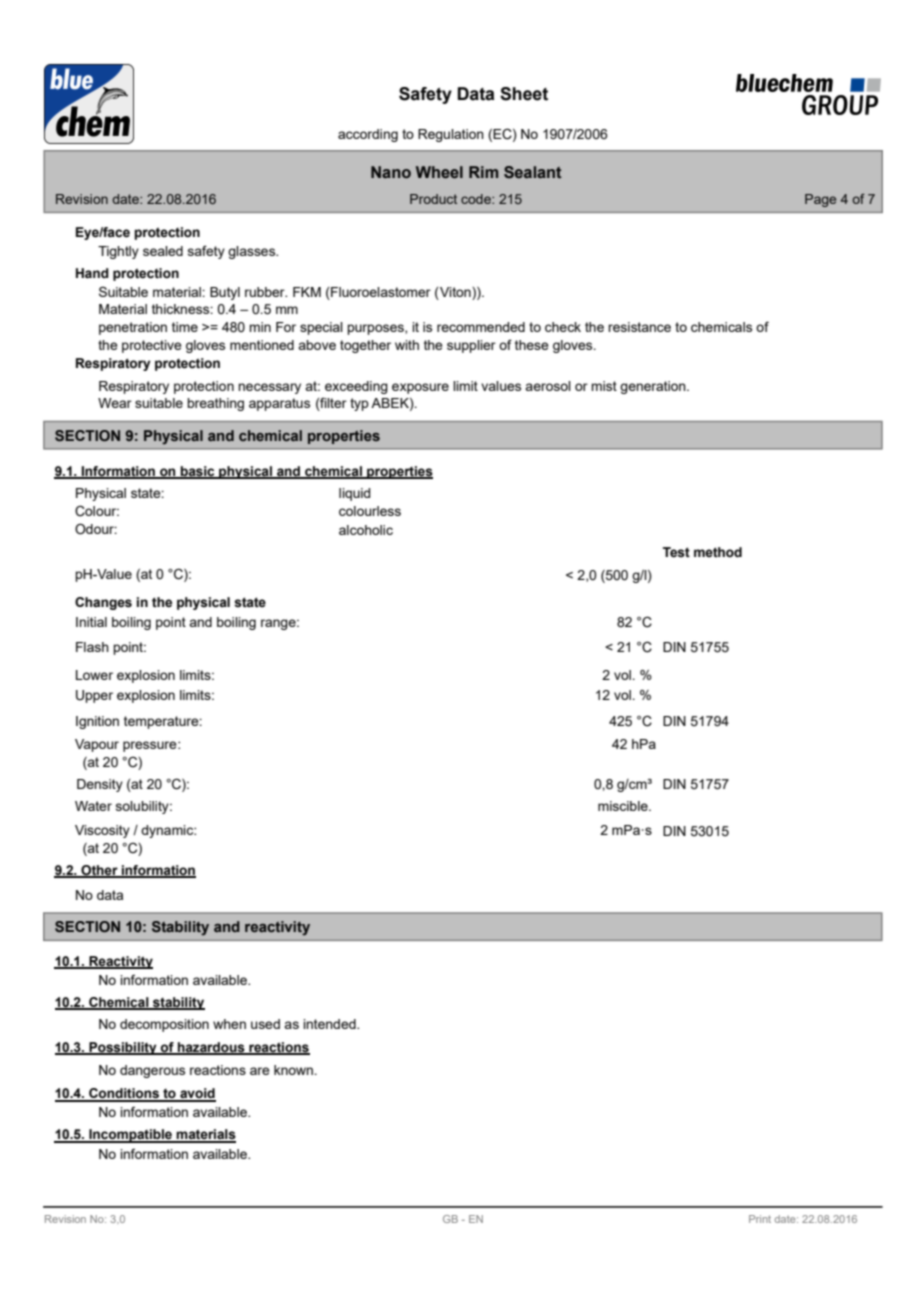  Describe the element at coordinates (451, 135) in the screenshot. I see `Regulation` at that location.
